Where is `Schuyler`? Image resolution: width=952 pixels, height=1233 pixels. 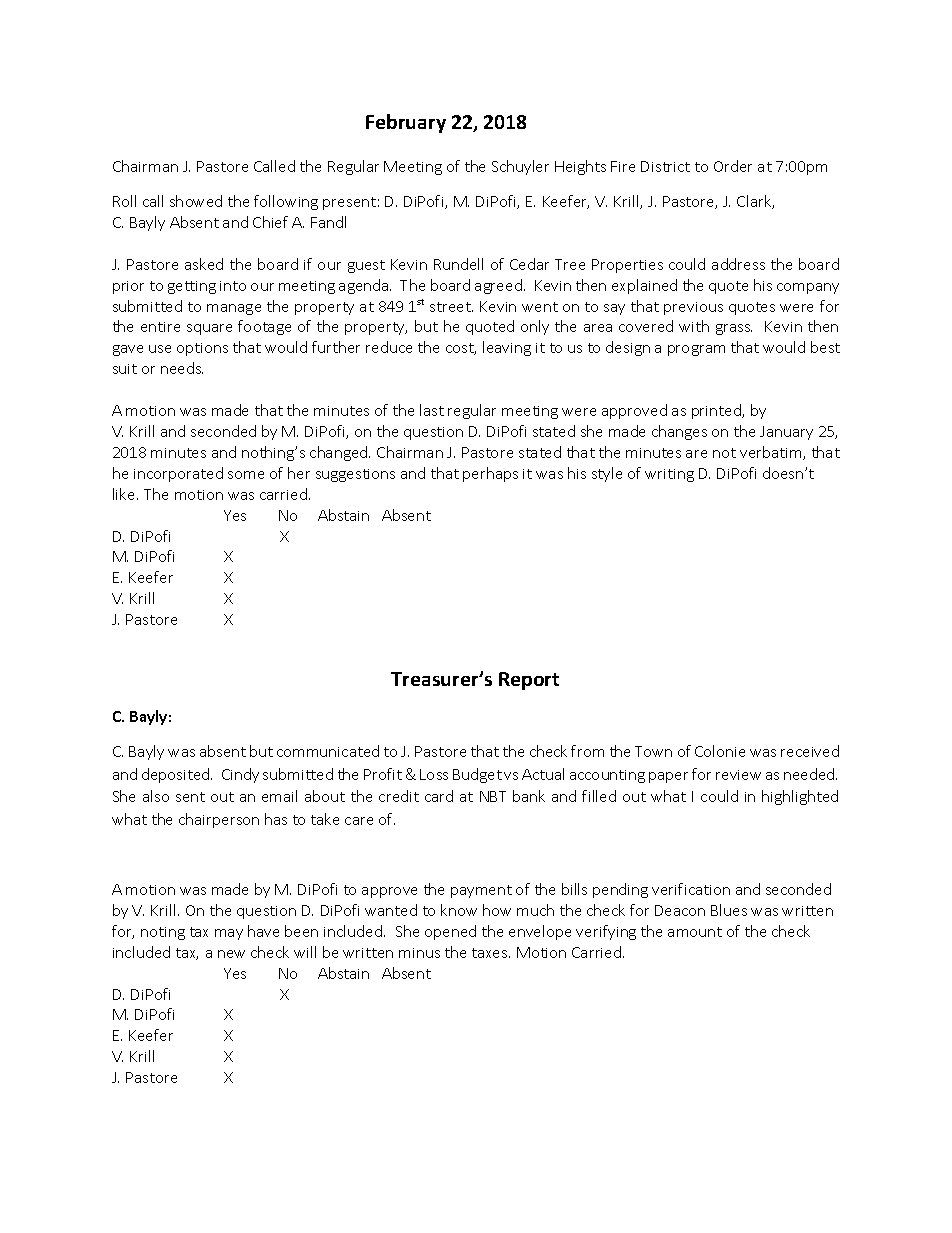
Schuyler is located at coordinates (520, 167).
